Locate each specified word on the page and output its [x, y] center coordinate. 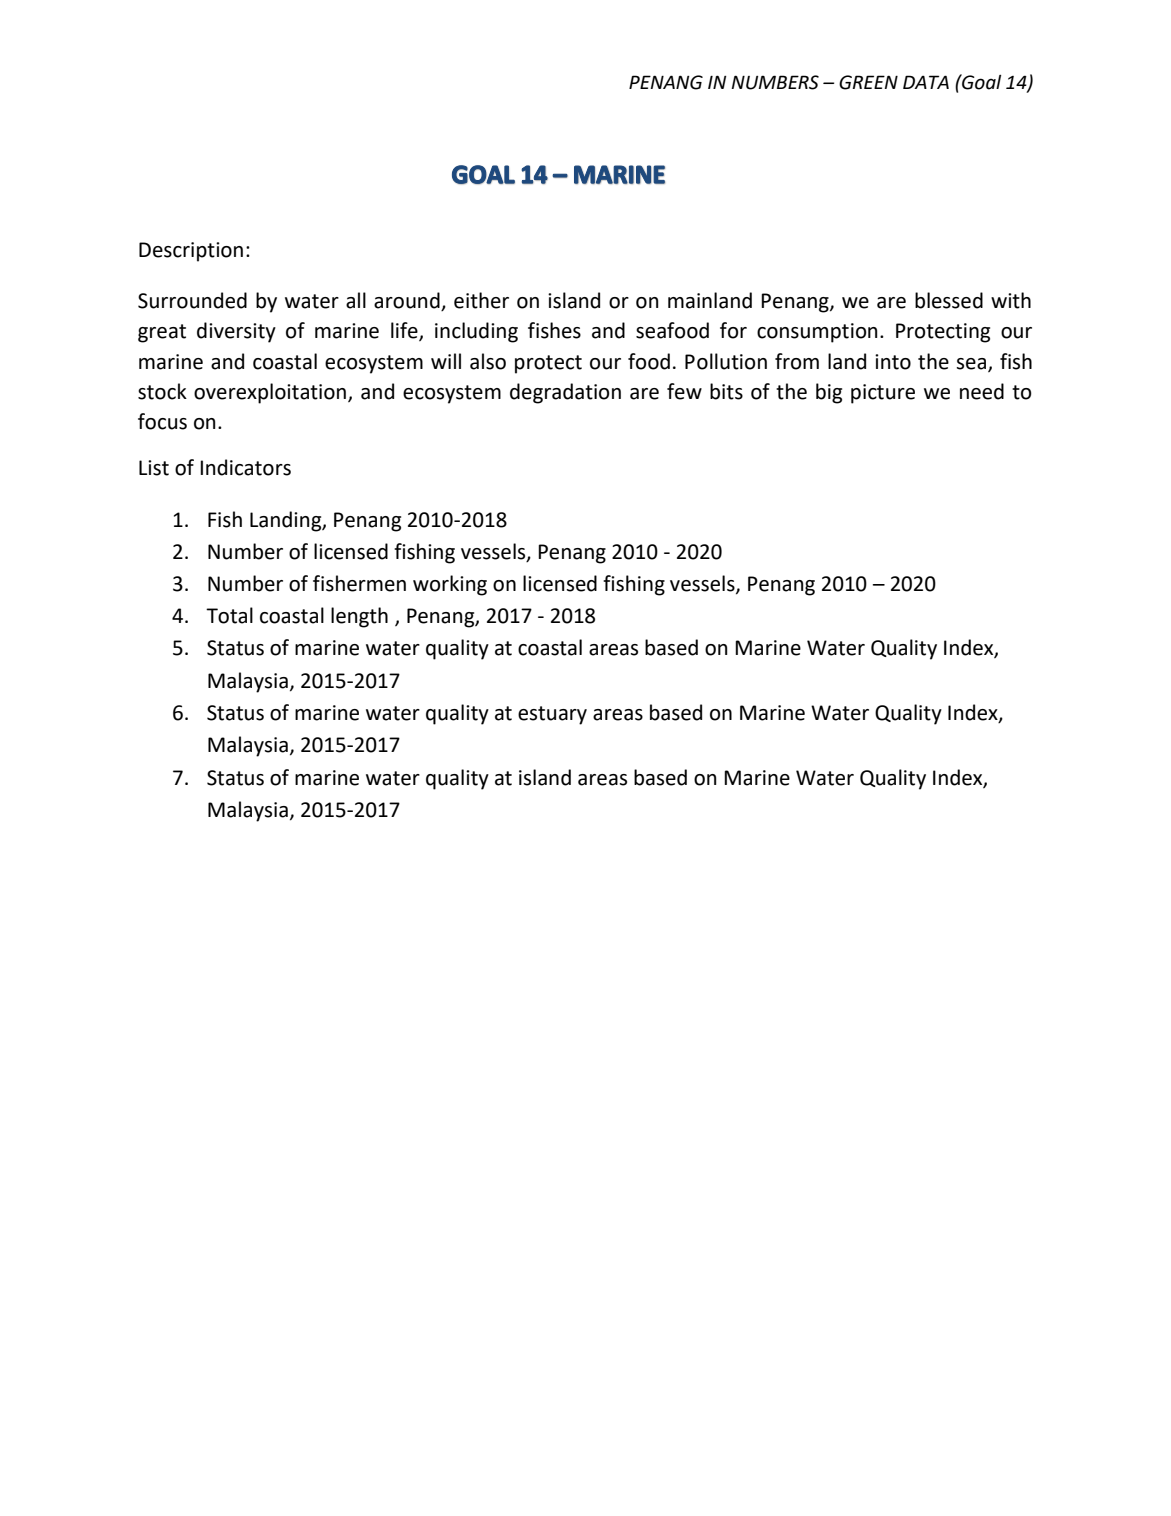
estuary [552, 715]
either [481, 300]
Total [229, 615]
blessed [949, 300]
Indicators [245, 467]
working [450, 585]
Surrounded [192, 300]
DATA [926, 82]
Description [191, 252]
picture [883, 394]
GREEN [868, 82]
